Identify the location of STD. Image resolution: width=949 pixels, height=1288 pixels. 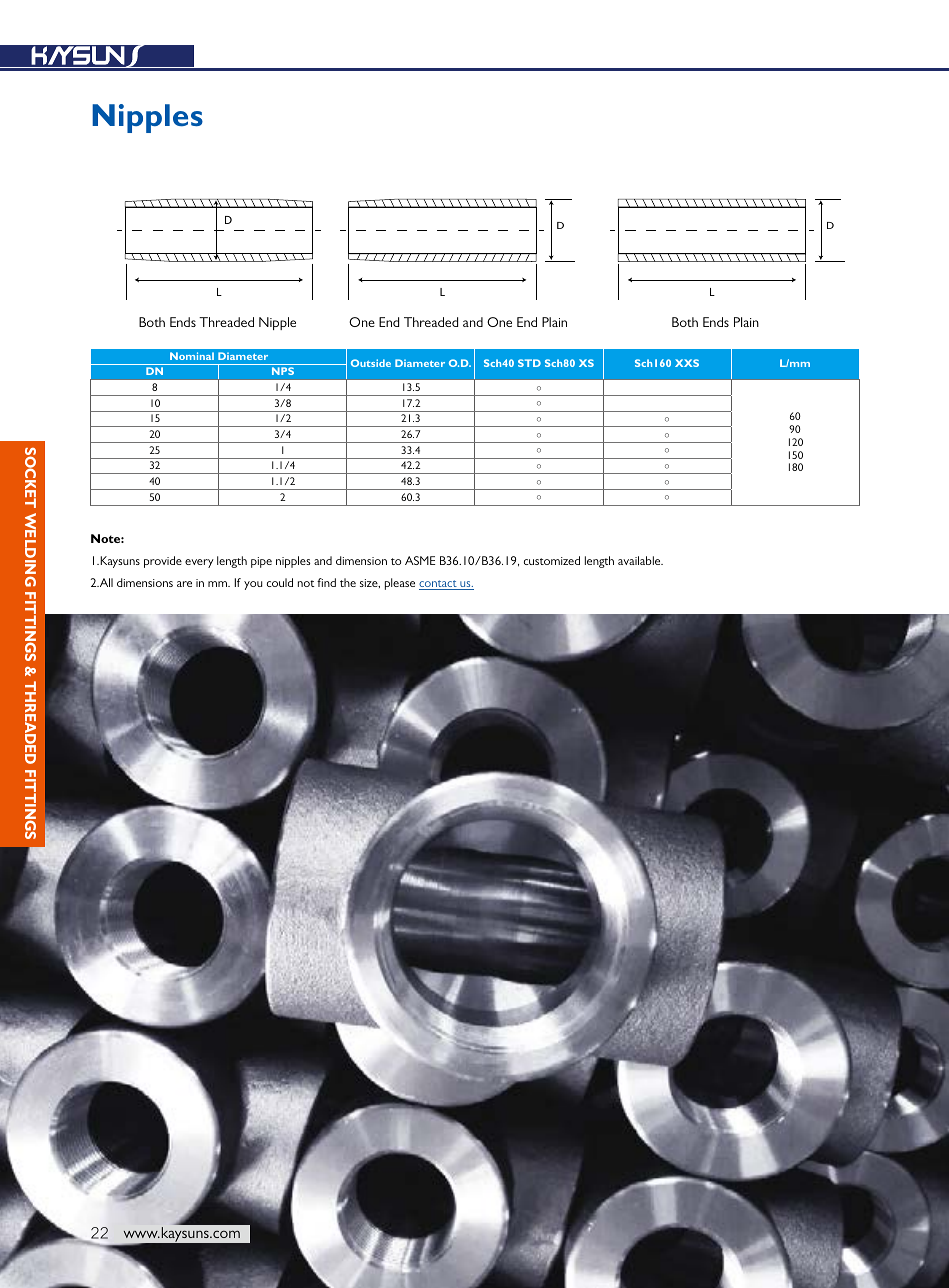
(529, 363).
